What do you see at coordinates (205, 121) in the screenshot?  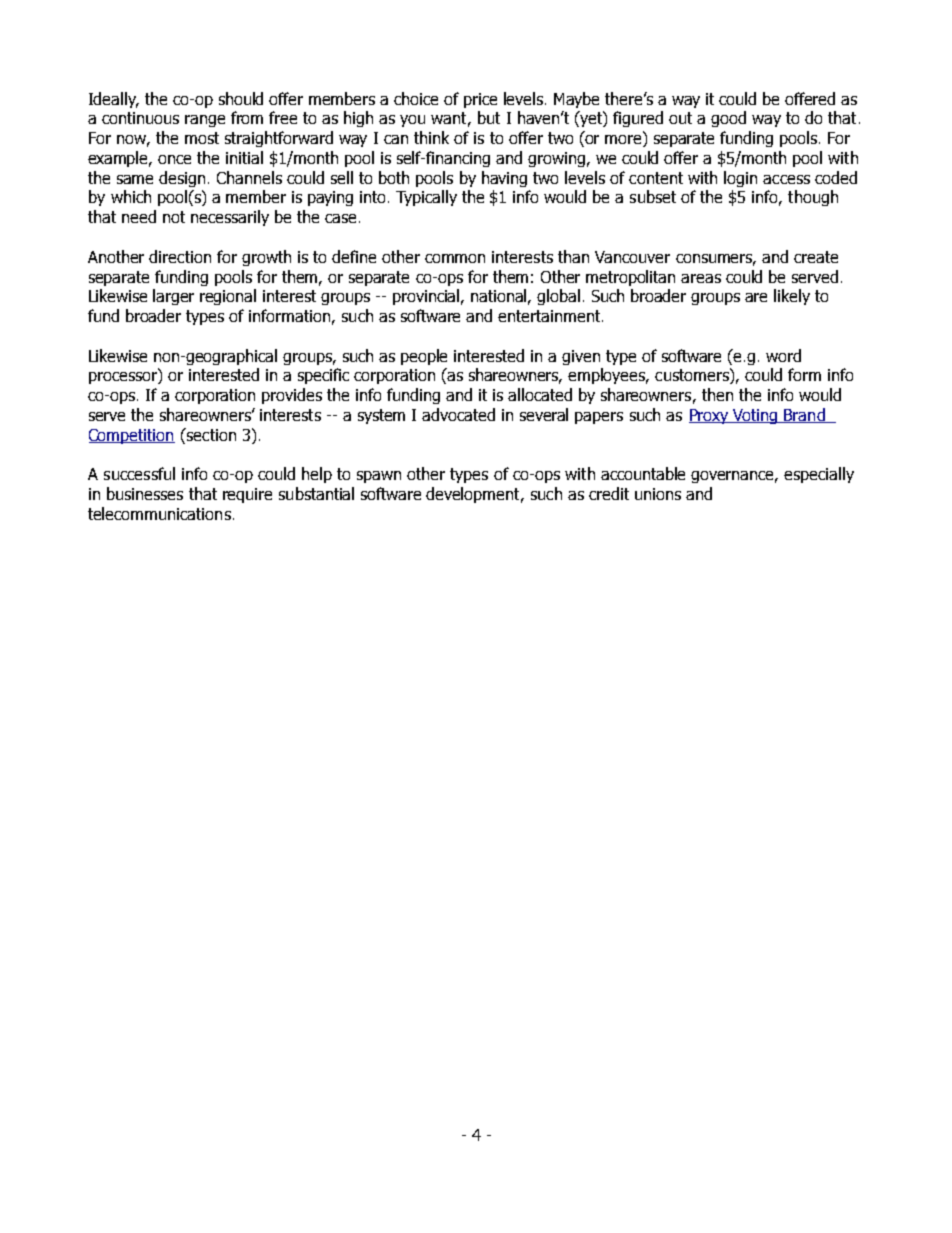 I see `range` at bounding box center [205, 121].
